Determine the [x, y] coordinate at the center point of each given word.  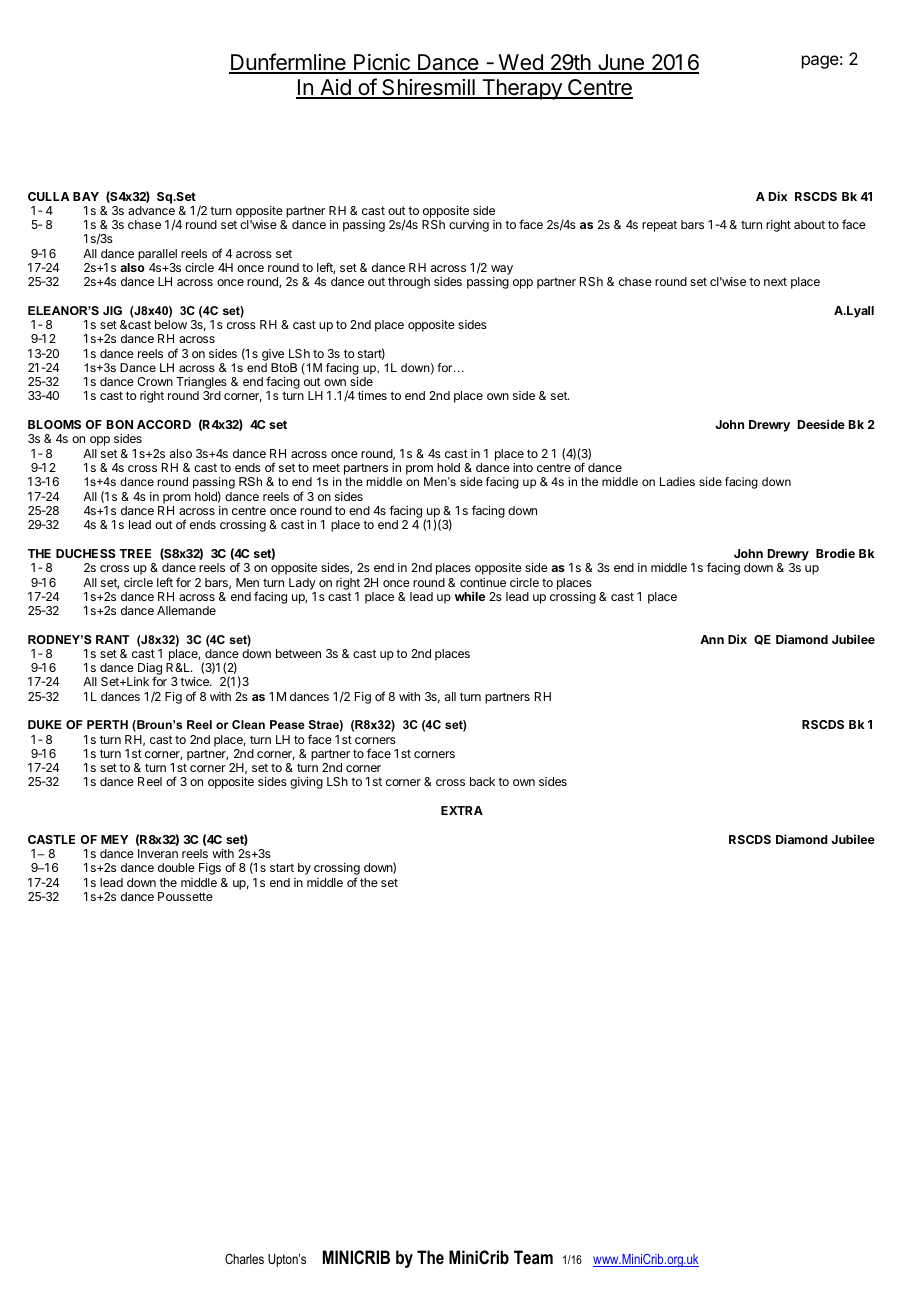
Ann [712, 639]
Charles [244, 1258]
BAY [86, 196]
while [470, 596]
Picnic [382, 63]
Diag [150, 670]
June [620, 63]
